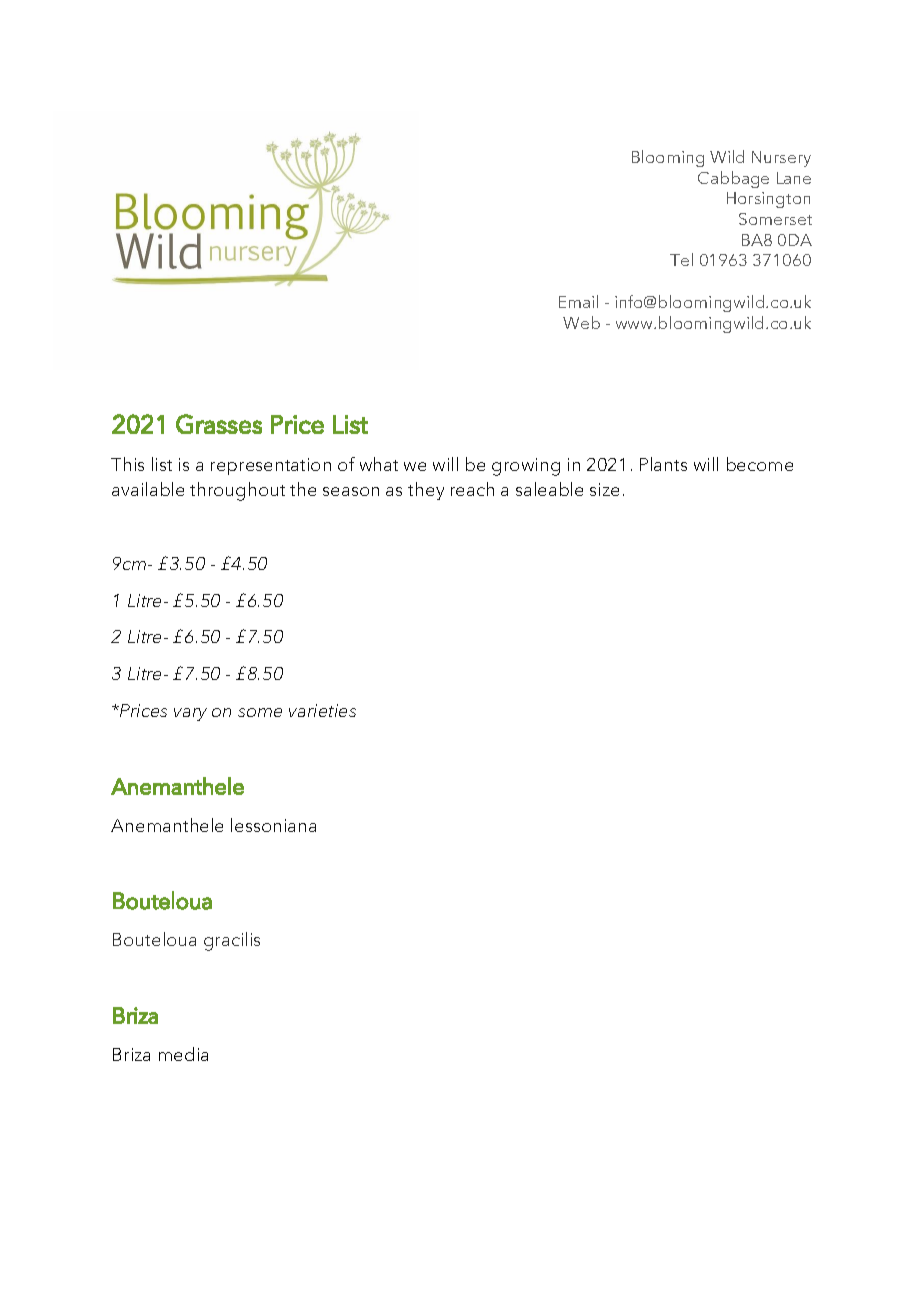 This screenshot has height=1308, width=924. Describe the element at coordinates (578, 301) in the screenshot. I see `Email` at that location.
